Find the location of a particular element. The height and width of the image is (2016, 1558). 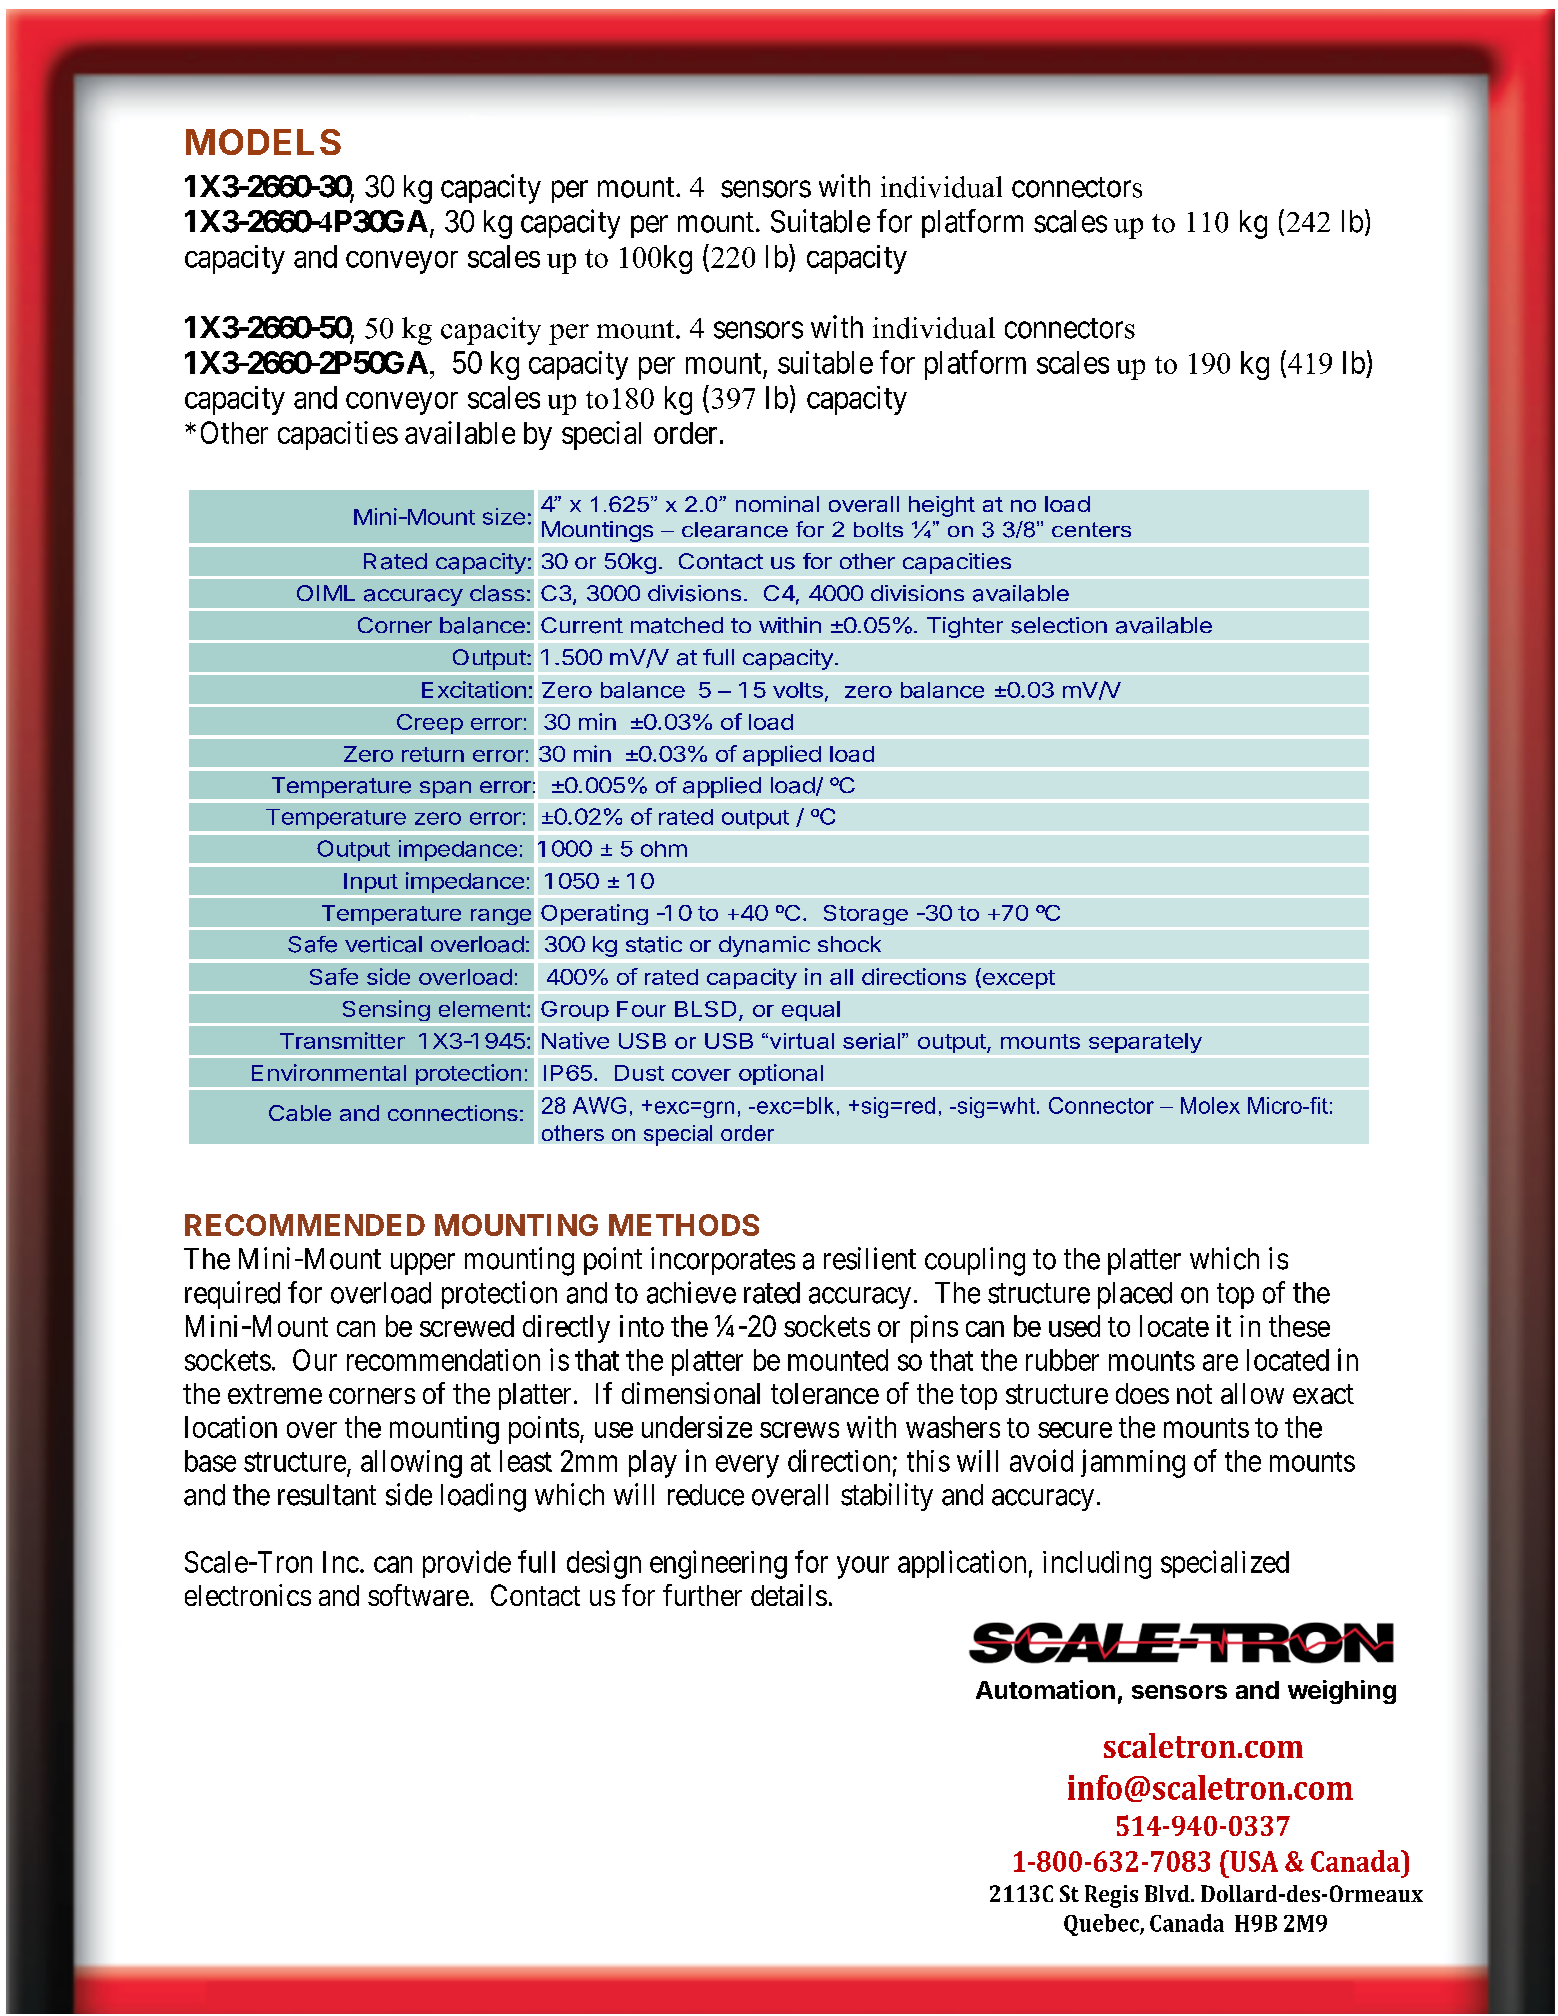

equal is located at coordinates (811, 1011).
